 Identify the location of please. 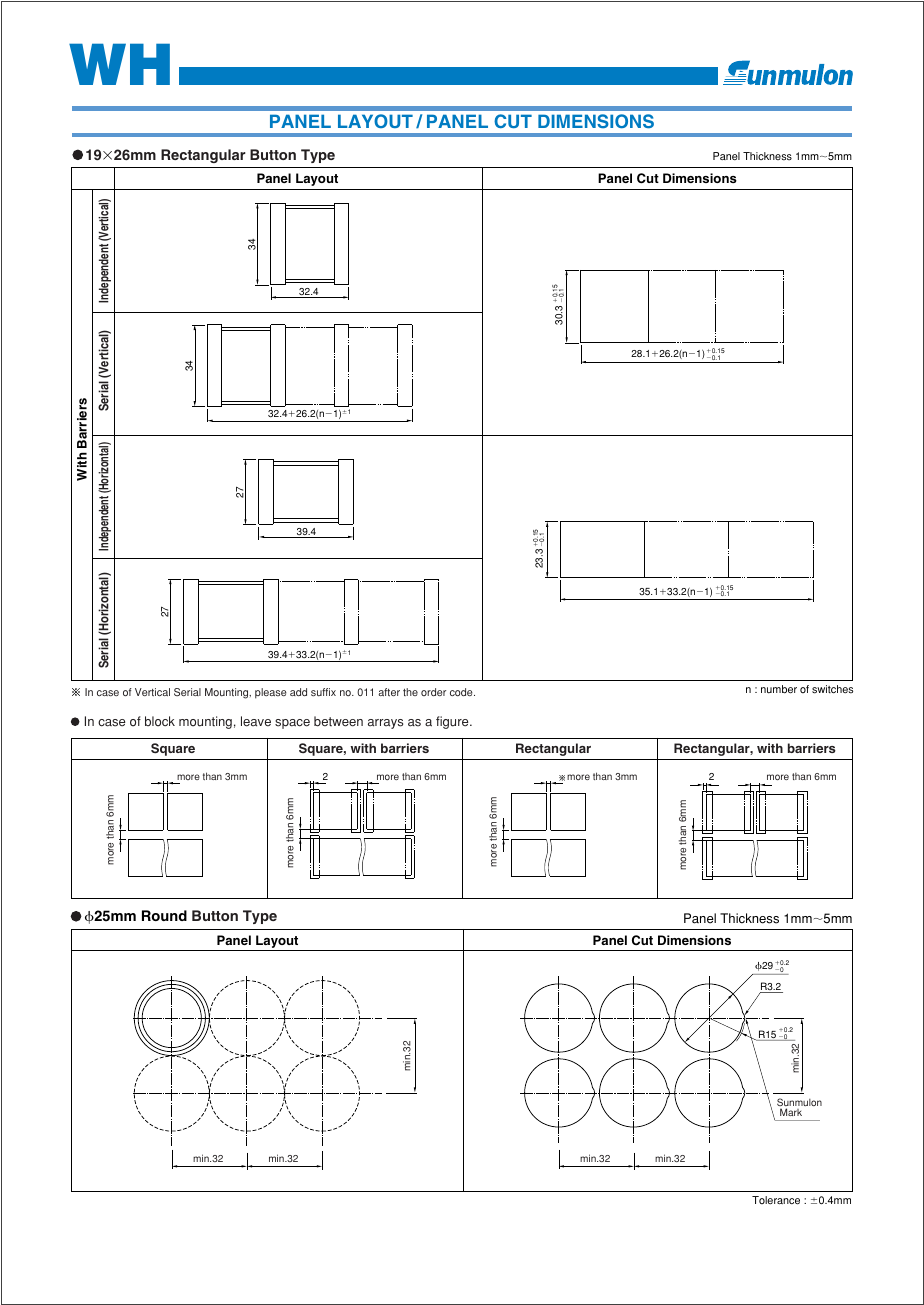
(271, 693).
